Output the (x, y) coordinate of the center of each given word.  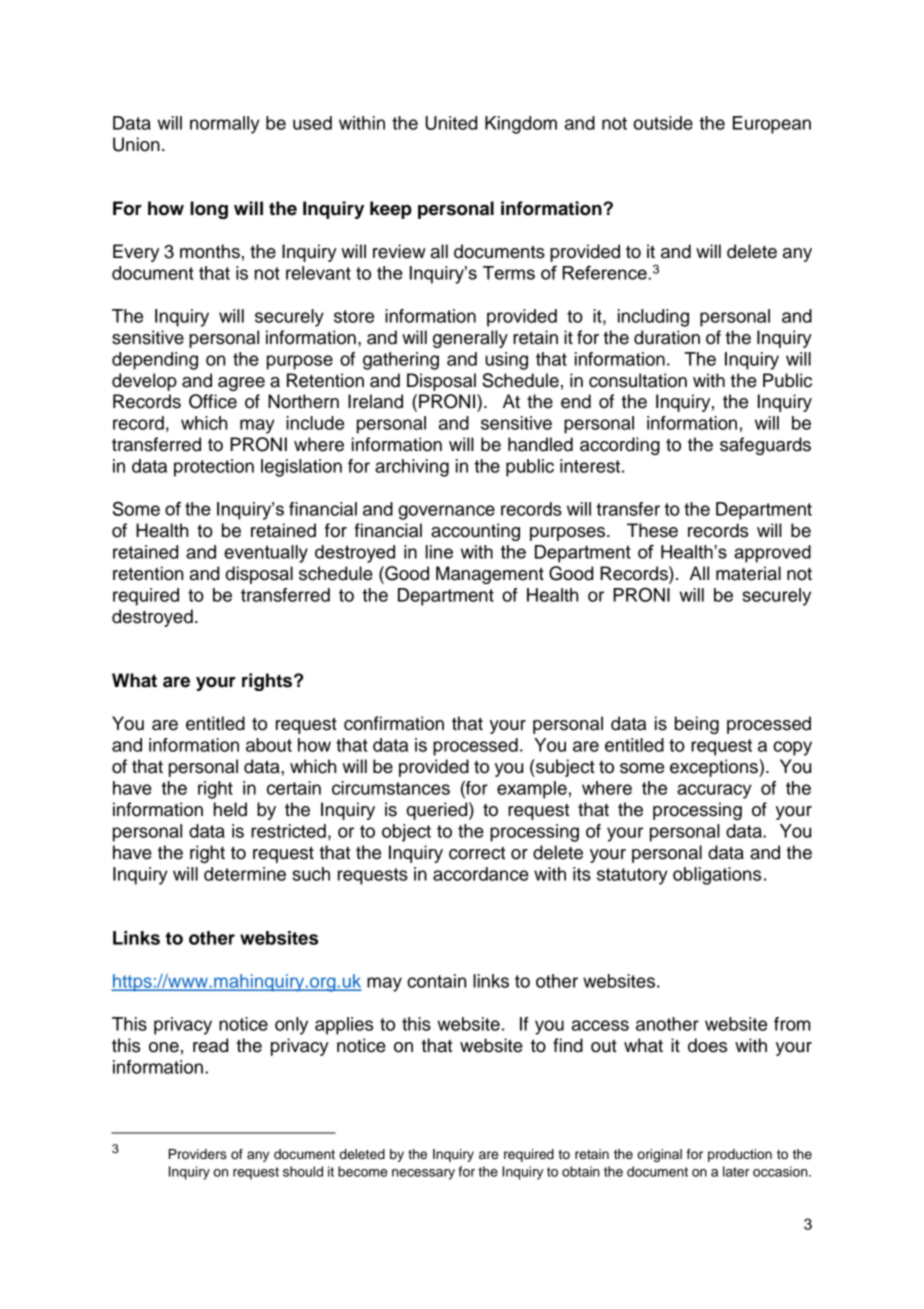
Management (490, 575)
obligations (717, 876)
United (451, 123)
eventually (266, 554)
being (697, 725)
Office (213, 401)
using (506, 361)
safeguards (765, 446)
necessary (423, 1174)
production (740, 1155)
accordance (481, 874)
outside (663, 123)
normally (225, 125)
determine (245, 874)
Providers (198, 1154)
